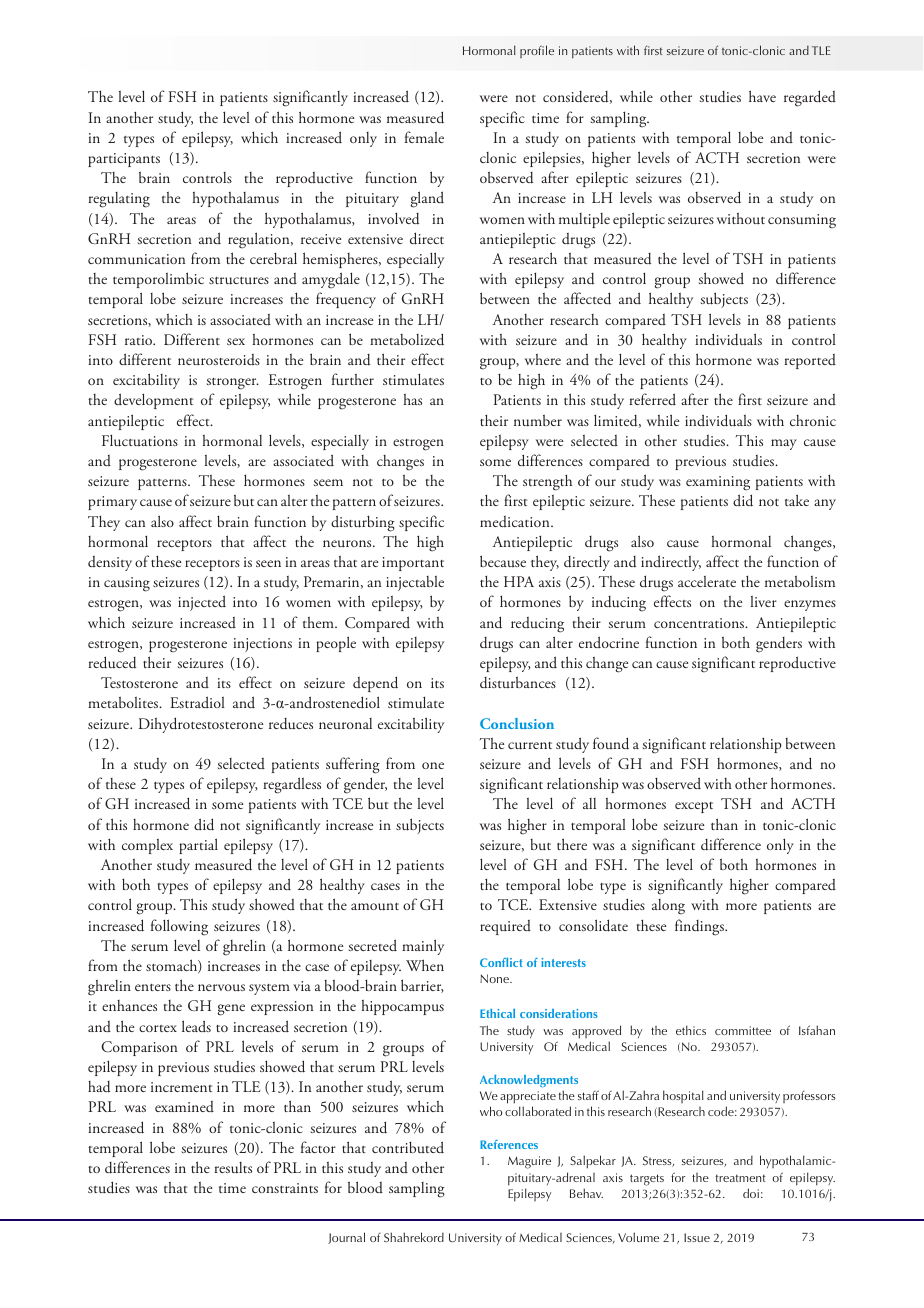  What do you see at coordinates (529, 1162) in the screenshot?
I see `Maguire` at bounding box center [529, 1162].
